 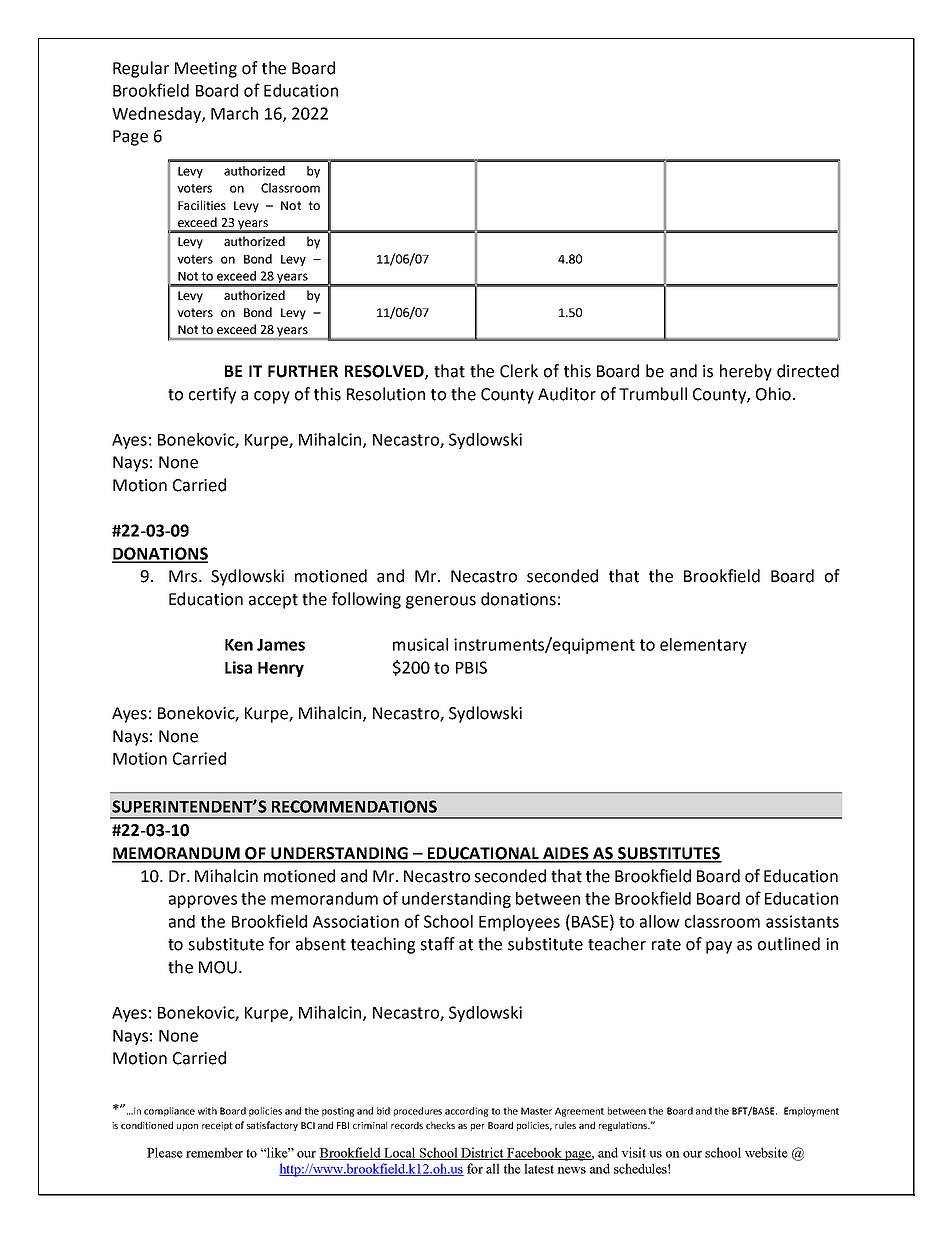 What do you see at coordinates (203, 901) in the screenshot?
I see `approves` at bounding box center [203, 901].
